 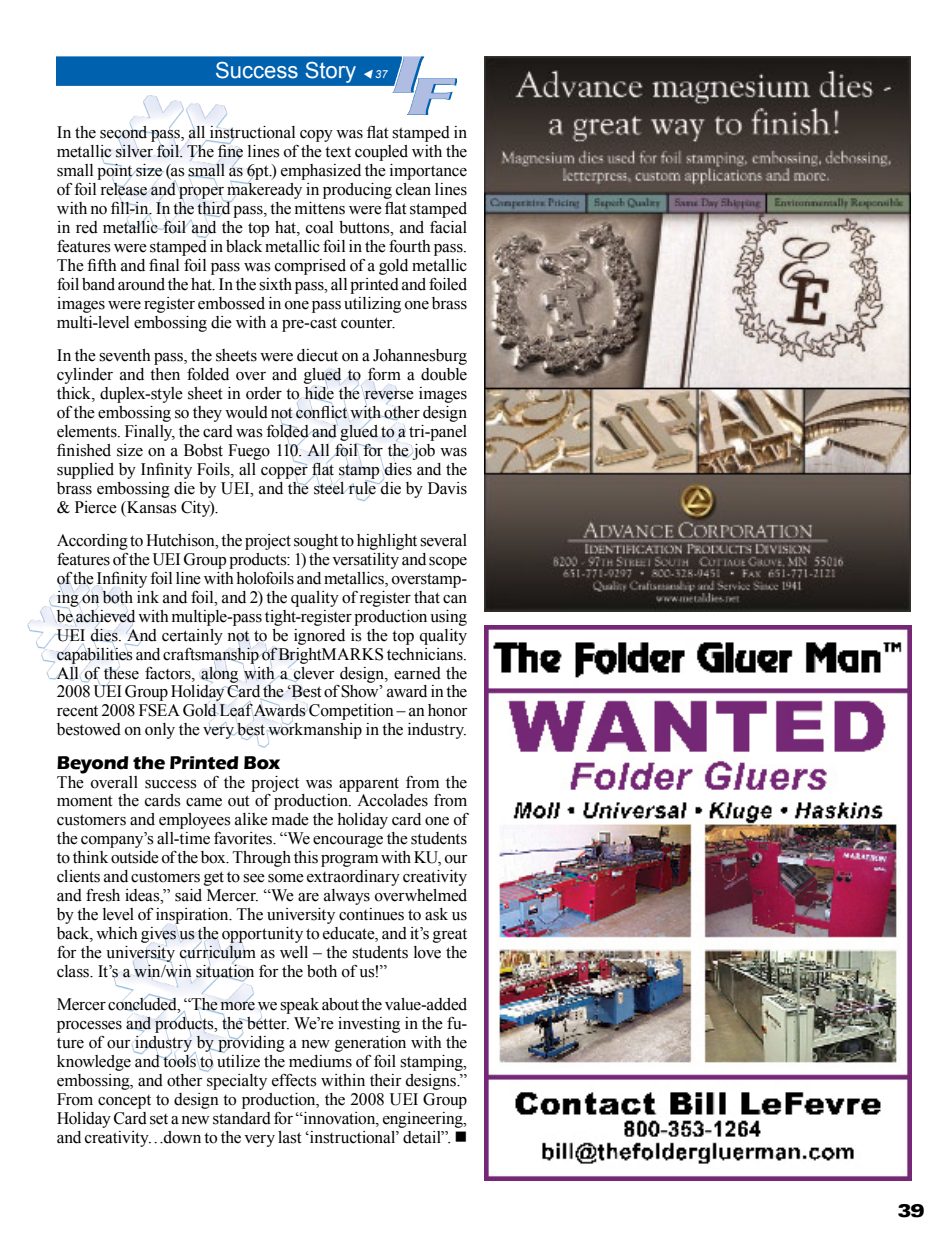 I want to click on concept, so click(x=124, y=1102).
